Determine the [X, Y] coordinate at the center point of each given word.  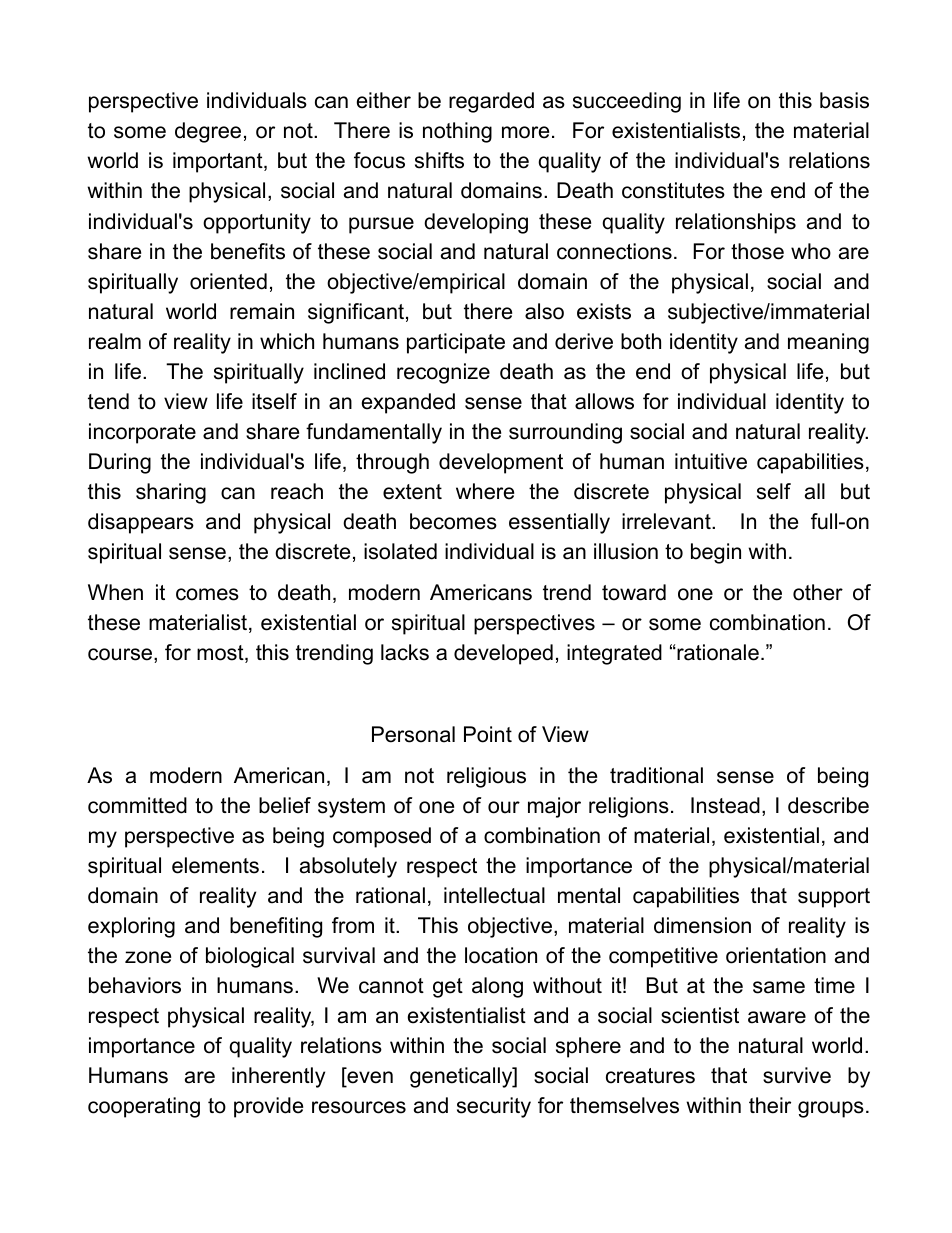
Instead [725, 805]
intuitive [711, 461]
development [501, 463]
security [494, 1107]
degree [208, 132]
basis [844, 100]
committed [137, 805]
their [770, 1105]
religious [486, 777]
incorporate [142, 433]
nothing [457, 132]
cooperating [144, 1107]
